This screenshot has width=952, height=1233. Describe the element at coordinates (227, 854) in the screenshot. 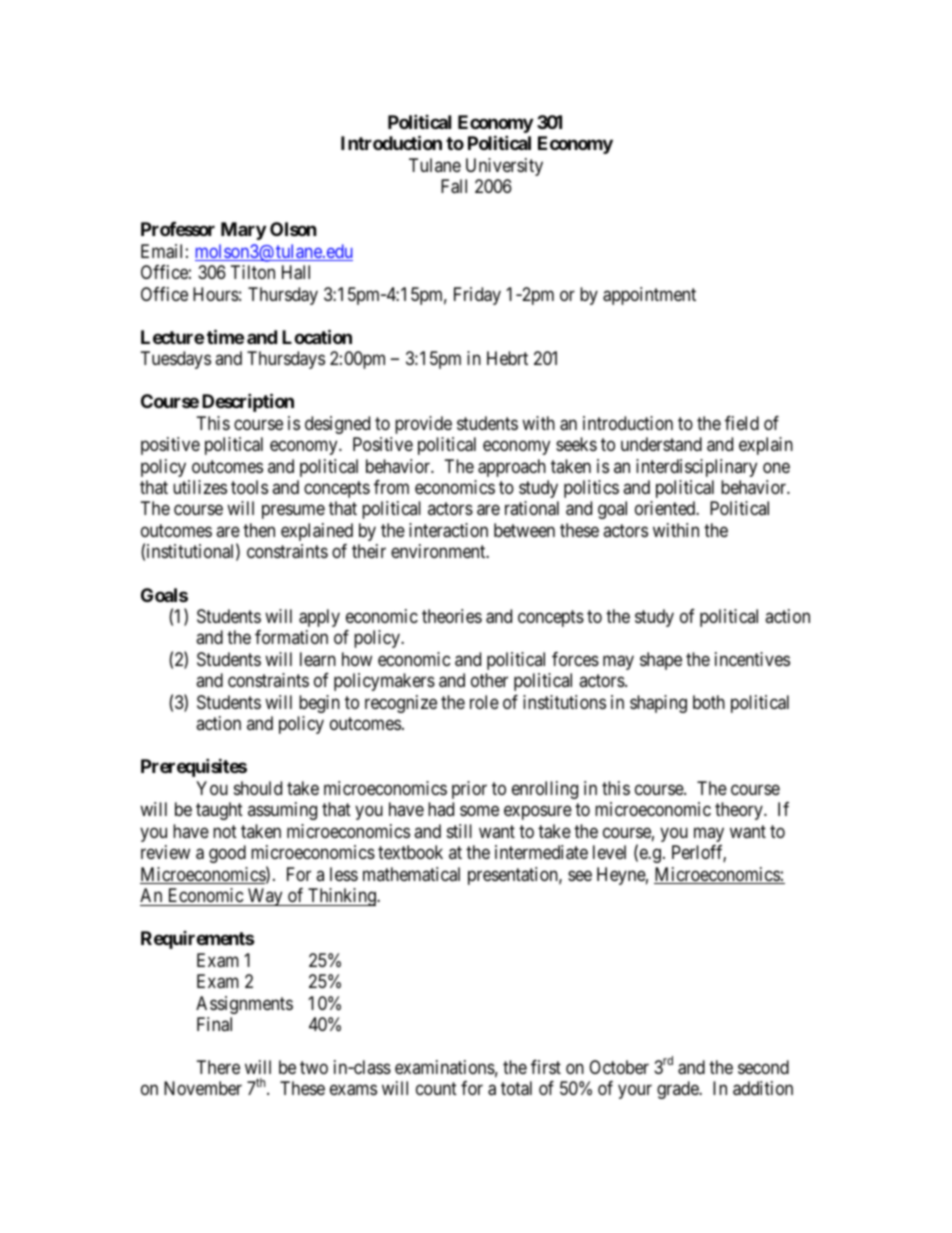

I see `good` at that location.
